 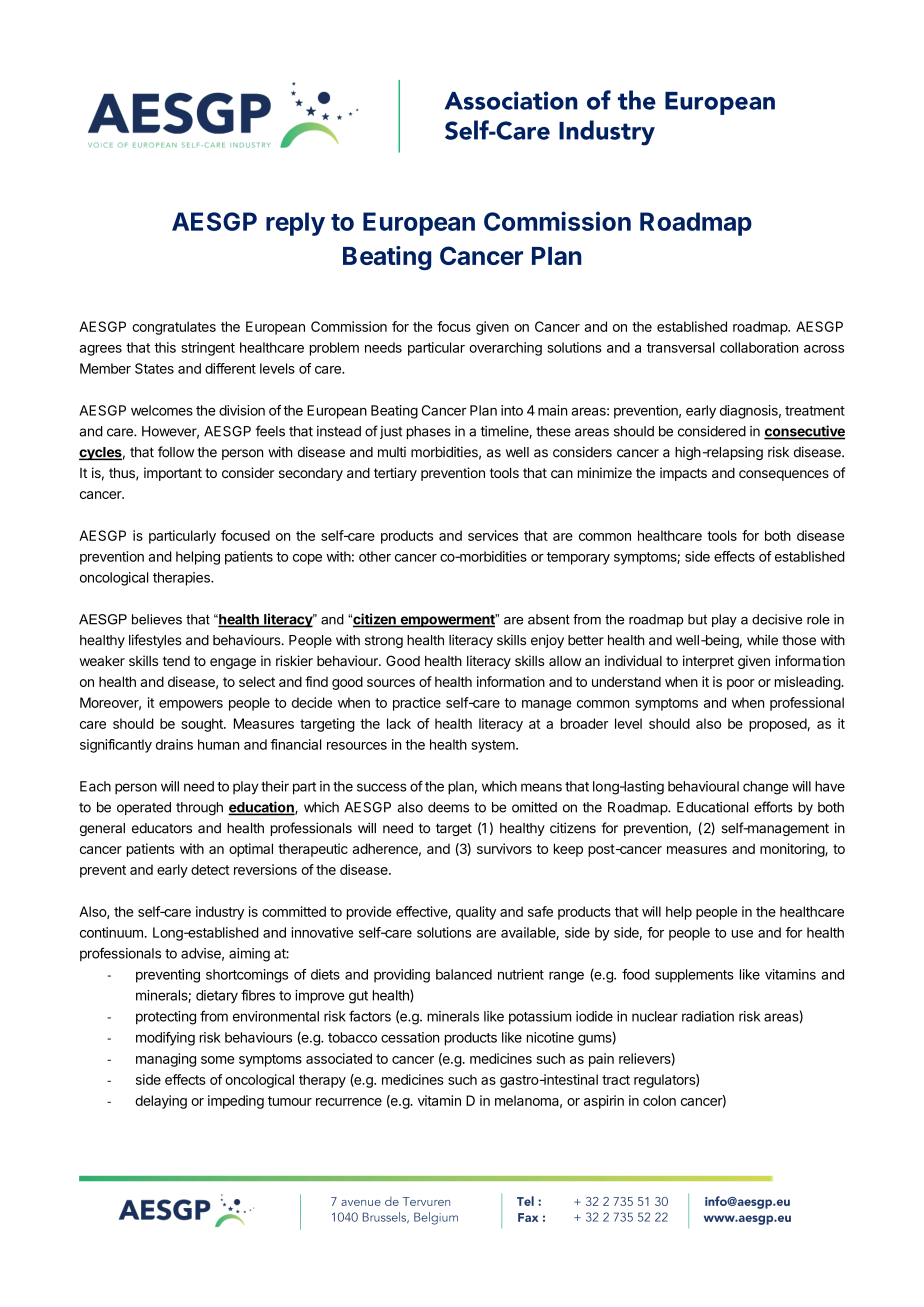 I want to click on reply, so click(x=295, y=224).
